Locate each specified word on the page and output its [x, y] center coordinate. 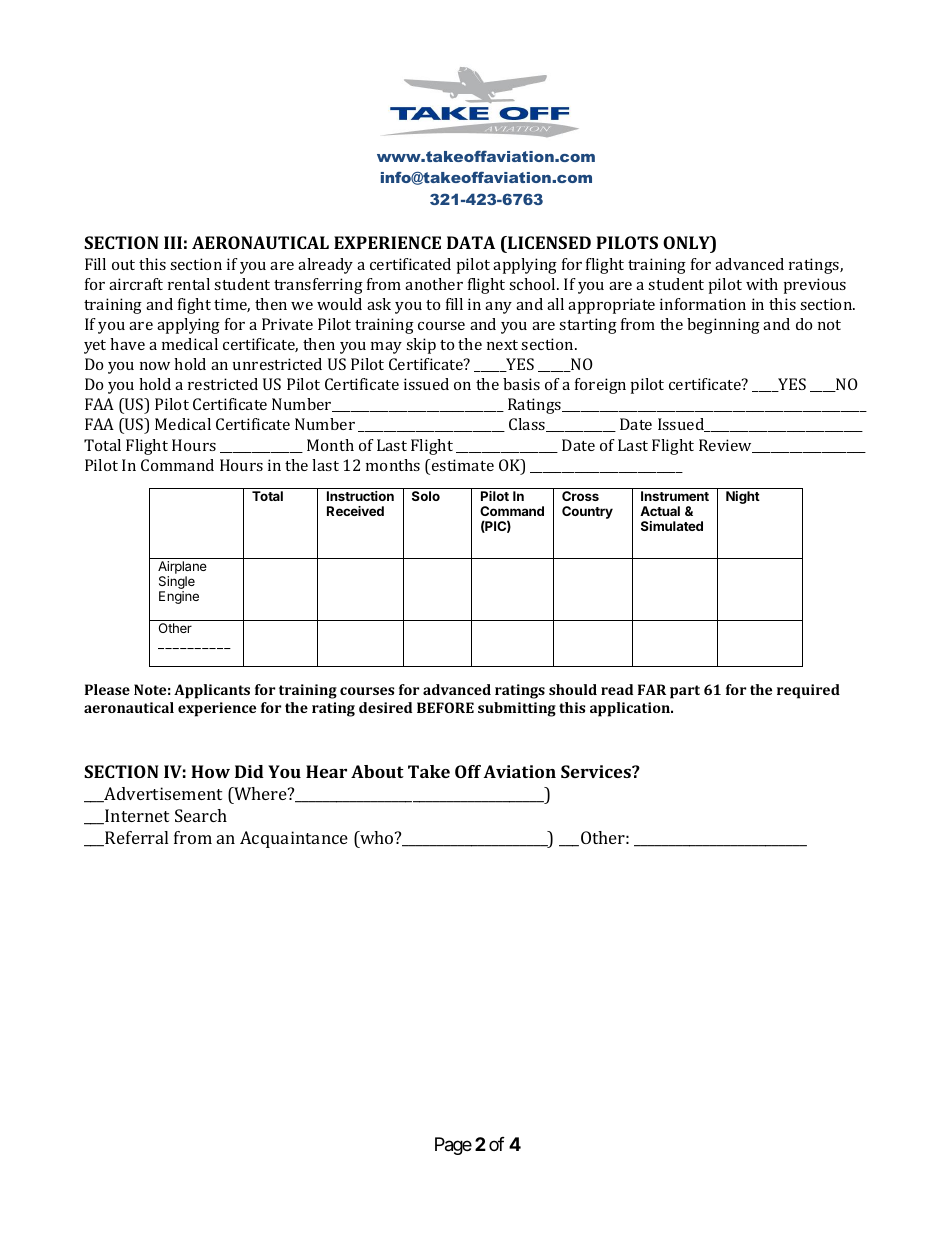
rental [189, 284]
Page [453, 1146]
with [762, 284]
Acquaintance [294, 839]
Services [597, 771]
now [155, 366]
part [685, 692]
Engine [179, 597]
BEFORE [445, 707]
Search [201, 815]
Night [743, 497]
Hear [326, 771]
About [377, 771]
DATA [471, 242]
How [210, 771]
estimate [463, 465]
